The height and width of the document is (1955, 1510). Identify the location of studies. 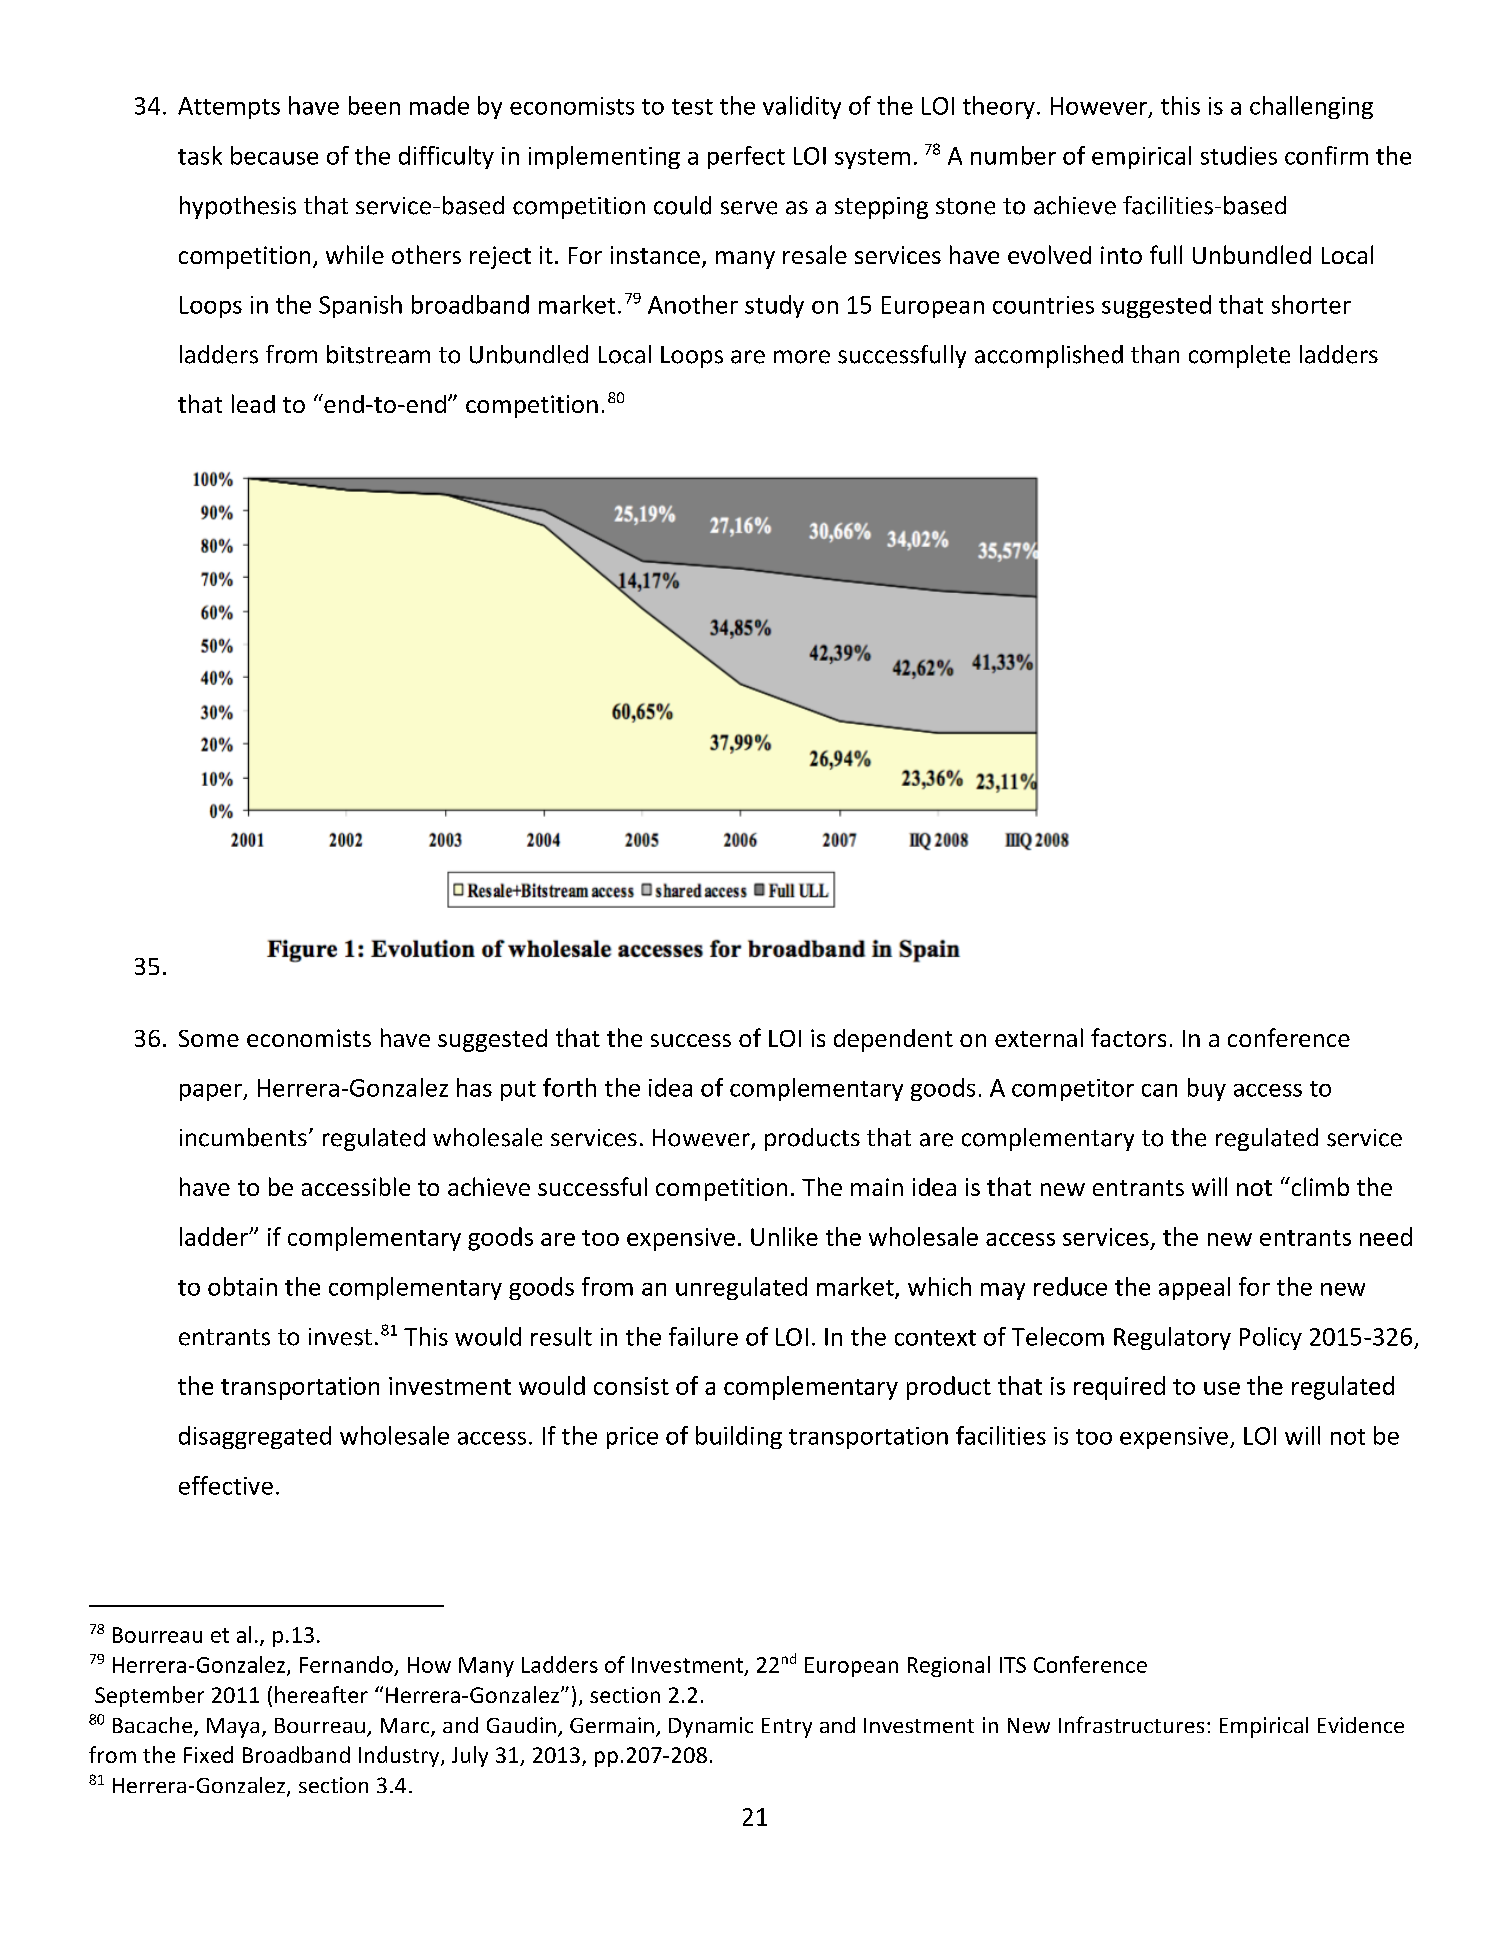
(1239, 155).
